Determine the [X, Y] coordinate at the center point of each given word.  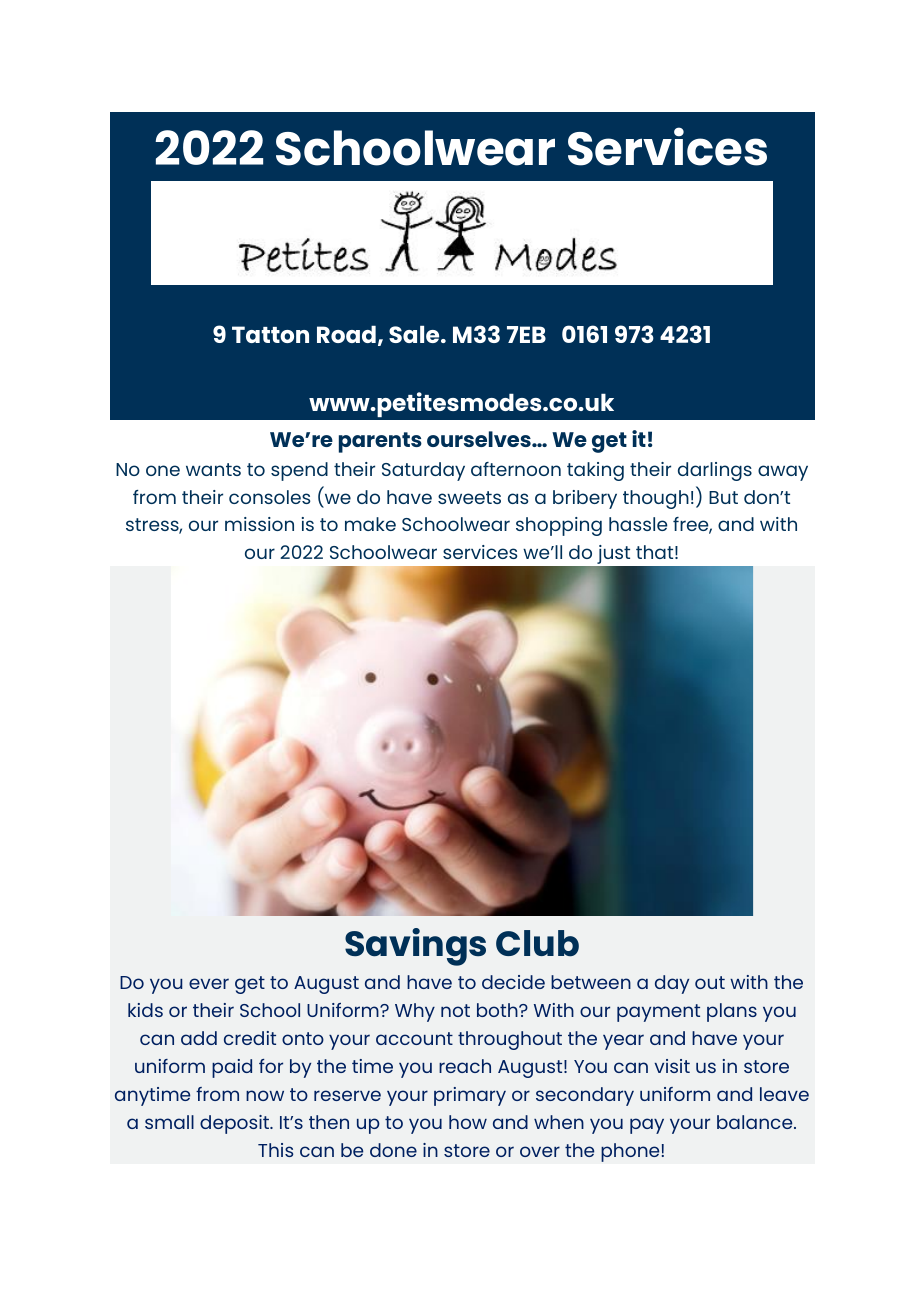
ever [209, 983]
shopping [559, 526]
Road [346, 334]
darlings [715, 471]
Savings [415, 947]
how [468, 1122]
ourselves [480, 439]
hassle [638, 524]
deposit [236, 1124]
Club [537, 943]
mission [259, 524]
